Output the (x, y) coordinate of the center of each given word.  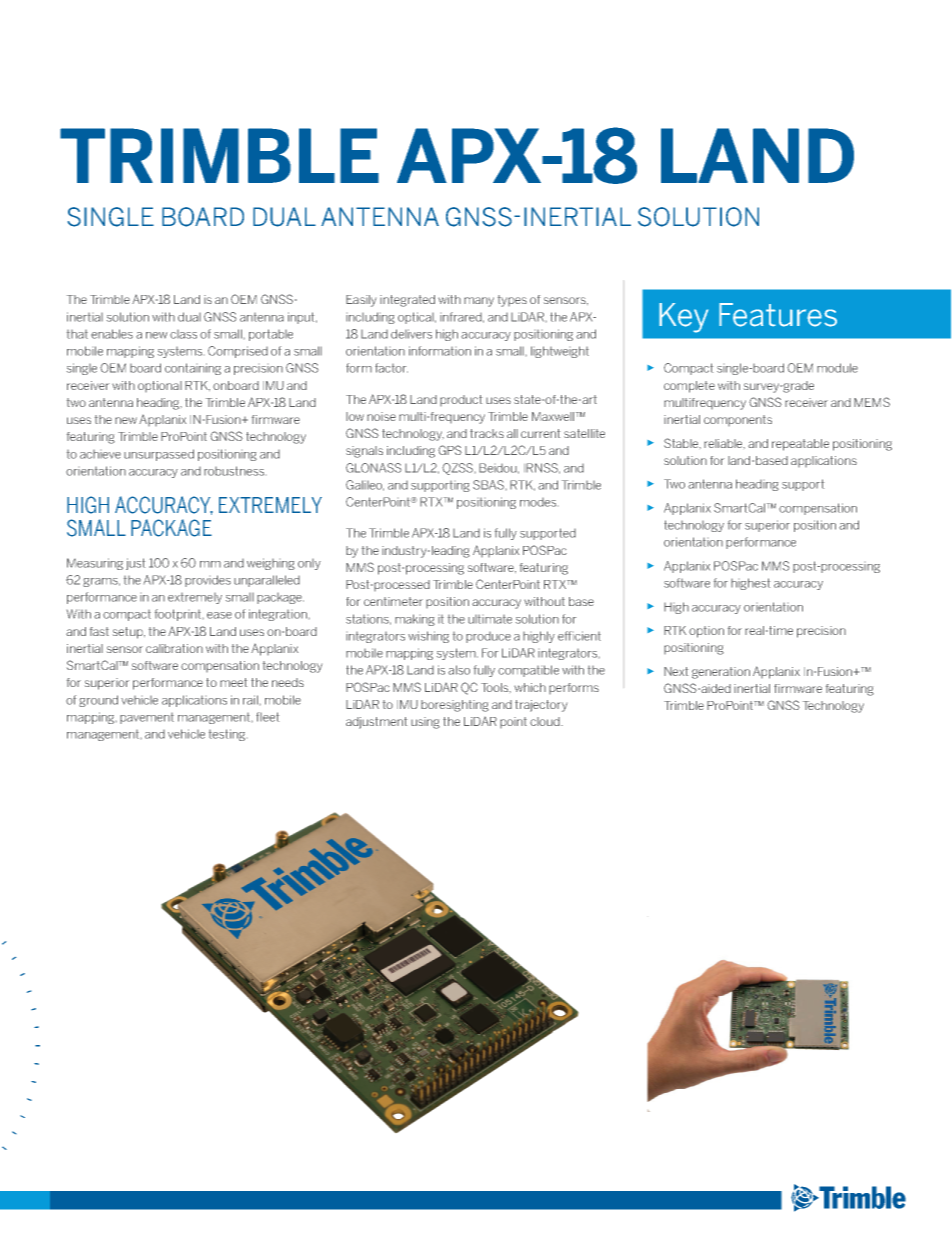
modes (538, 502)
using (425, 723)
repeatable (800, 445)
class (183, 334)
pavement (147, 718)
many (479, 302)
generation (721, 673)
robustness (234, 471)
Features (778, 315)
